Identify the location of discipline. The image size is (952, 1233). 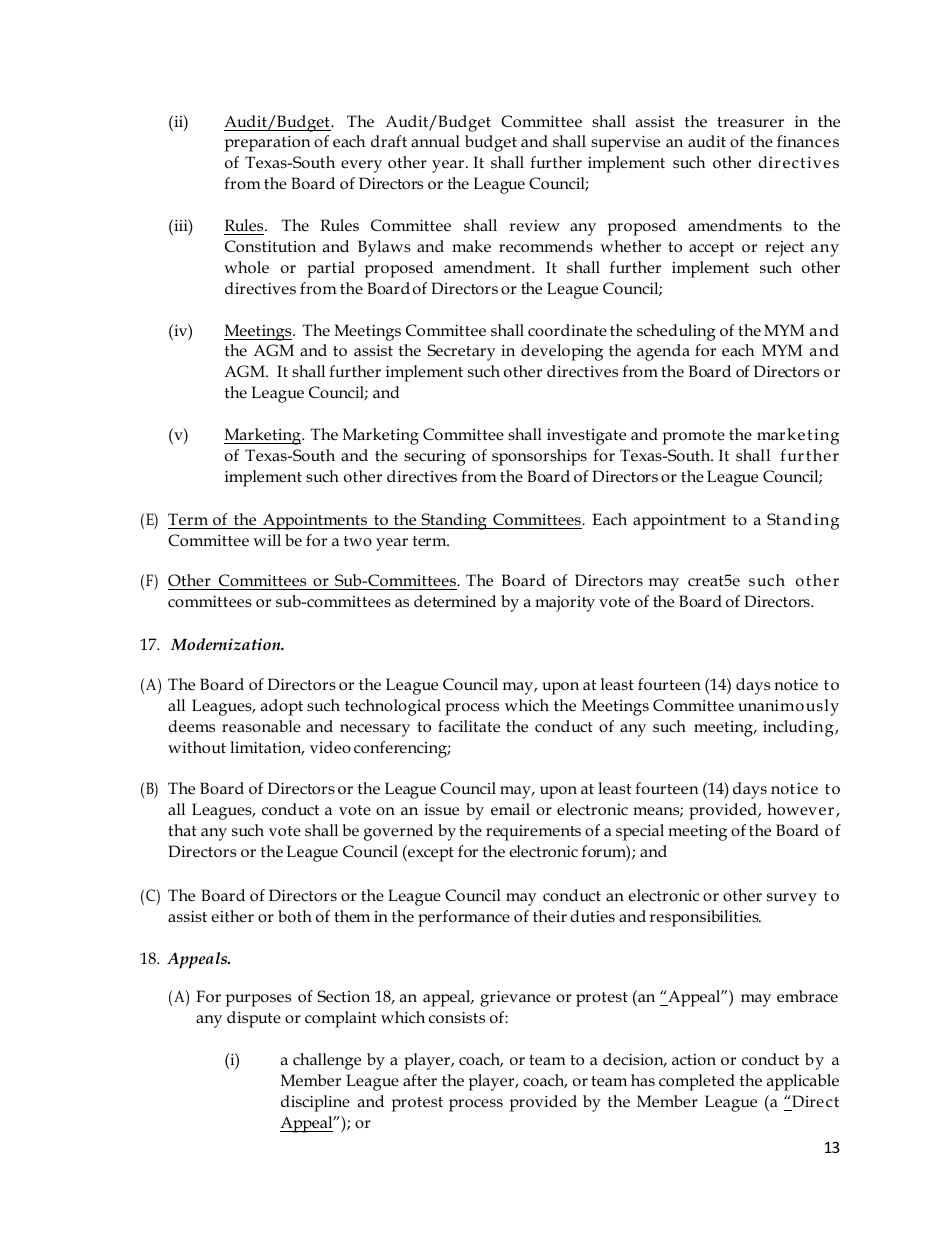
(315, 1103).
